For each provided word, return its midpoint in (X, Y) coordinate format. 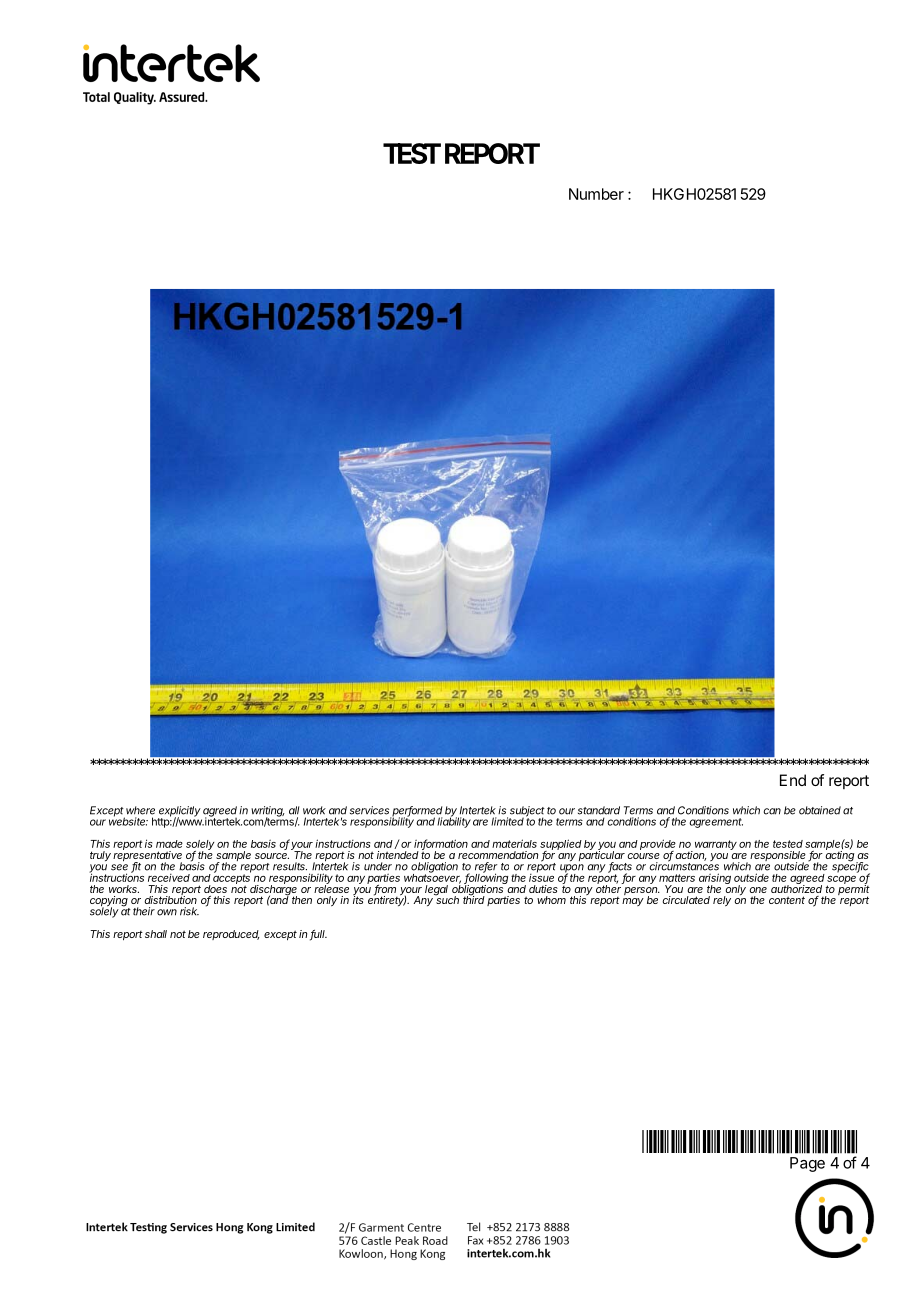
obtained (820, 810)
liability (454, 821)
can (772, 811)
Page (807, 1164)
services (369, 810)
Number (596, 194)
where (140, 810)
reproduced (231, 935)
